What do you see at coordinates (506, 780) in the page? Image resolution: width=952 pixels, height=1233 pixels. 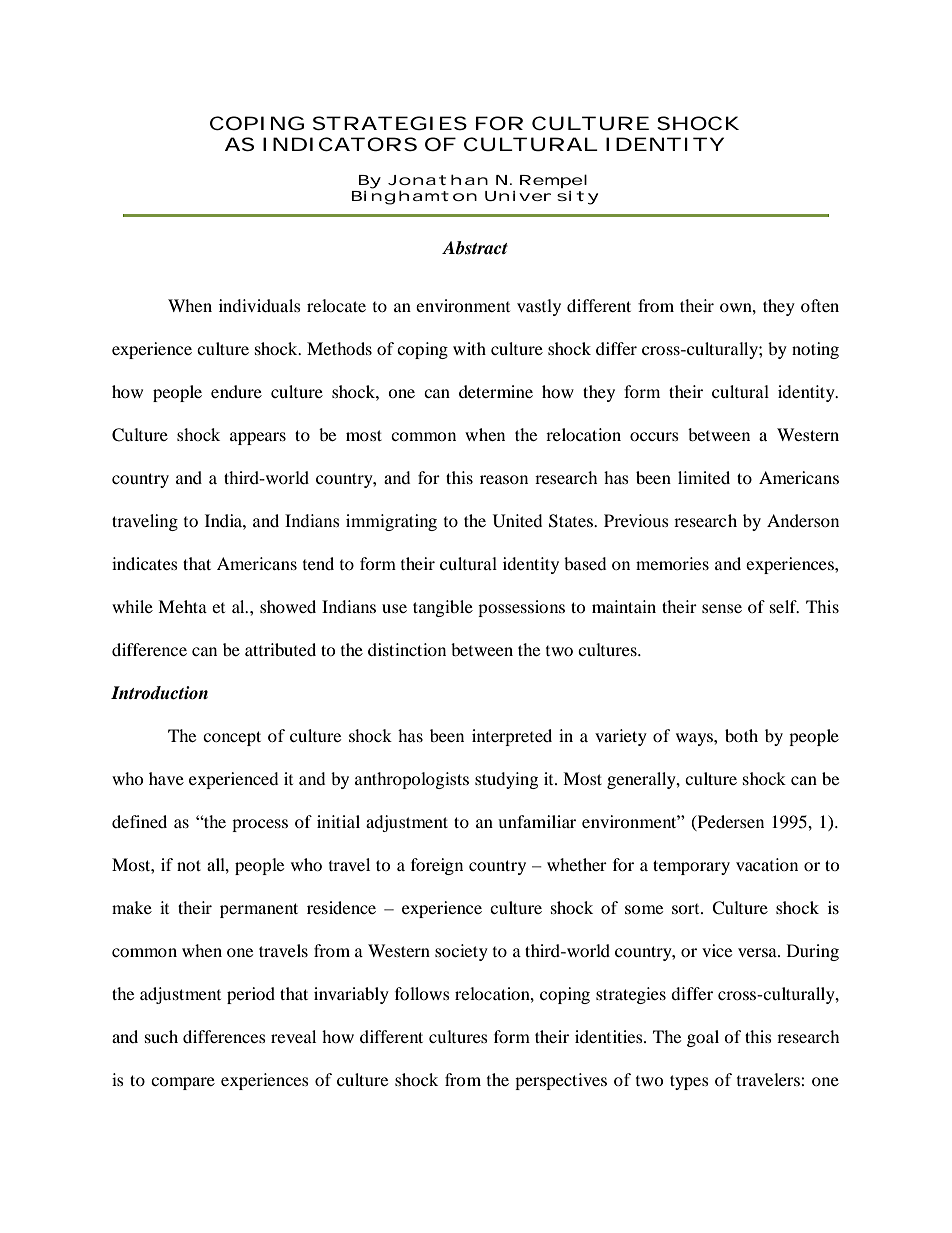 I see `studying` at bounding box center [506, 780].
